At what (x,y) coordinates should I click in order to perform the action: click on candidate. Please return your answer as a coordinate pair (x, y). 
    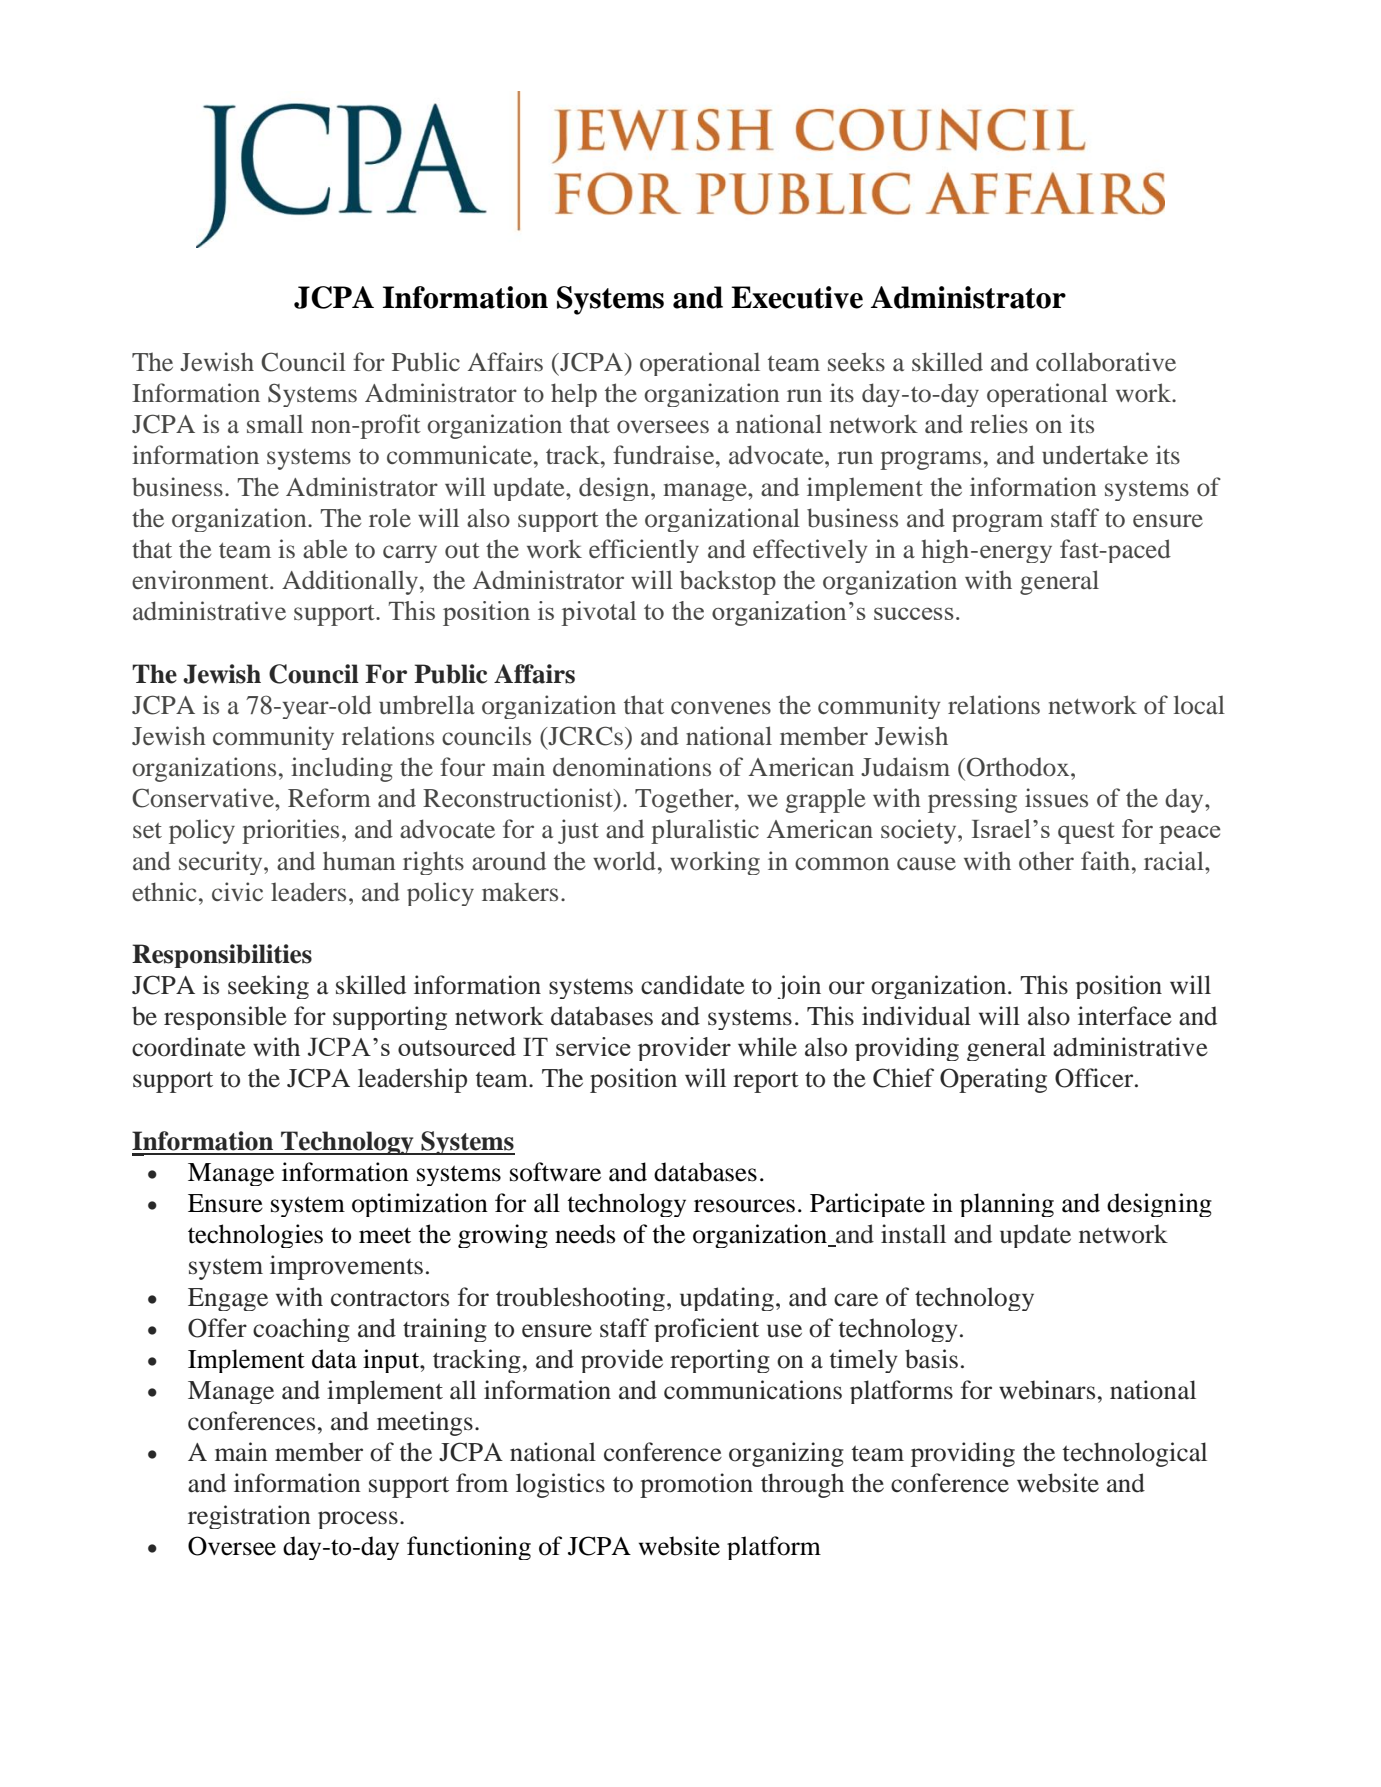
    Looking at the image, I should click on (693, 985).
